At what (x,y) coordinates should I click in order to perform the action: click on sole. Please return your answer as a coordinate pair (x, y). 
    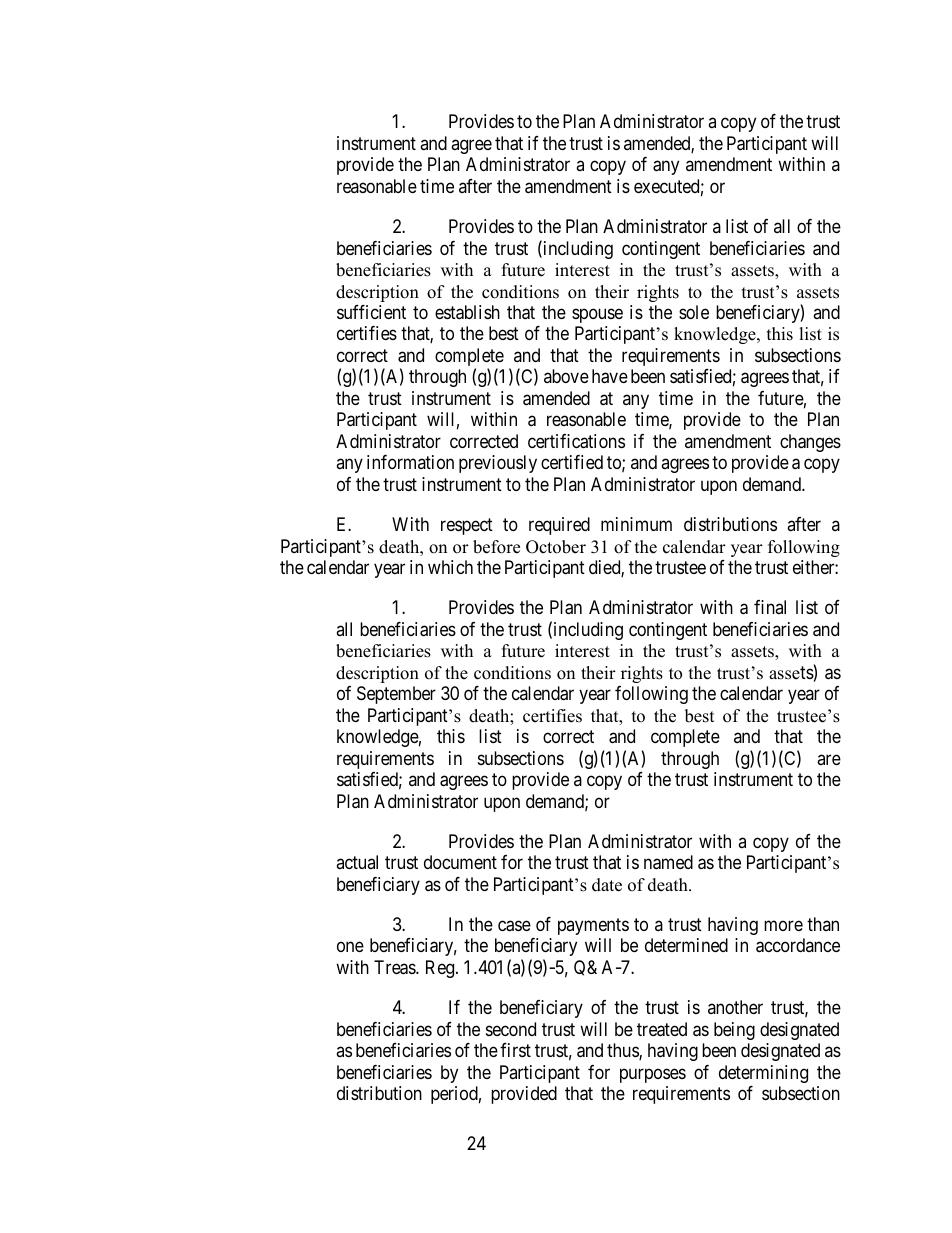
    Looking at the image, I should click on (694, 312).
